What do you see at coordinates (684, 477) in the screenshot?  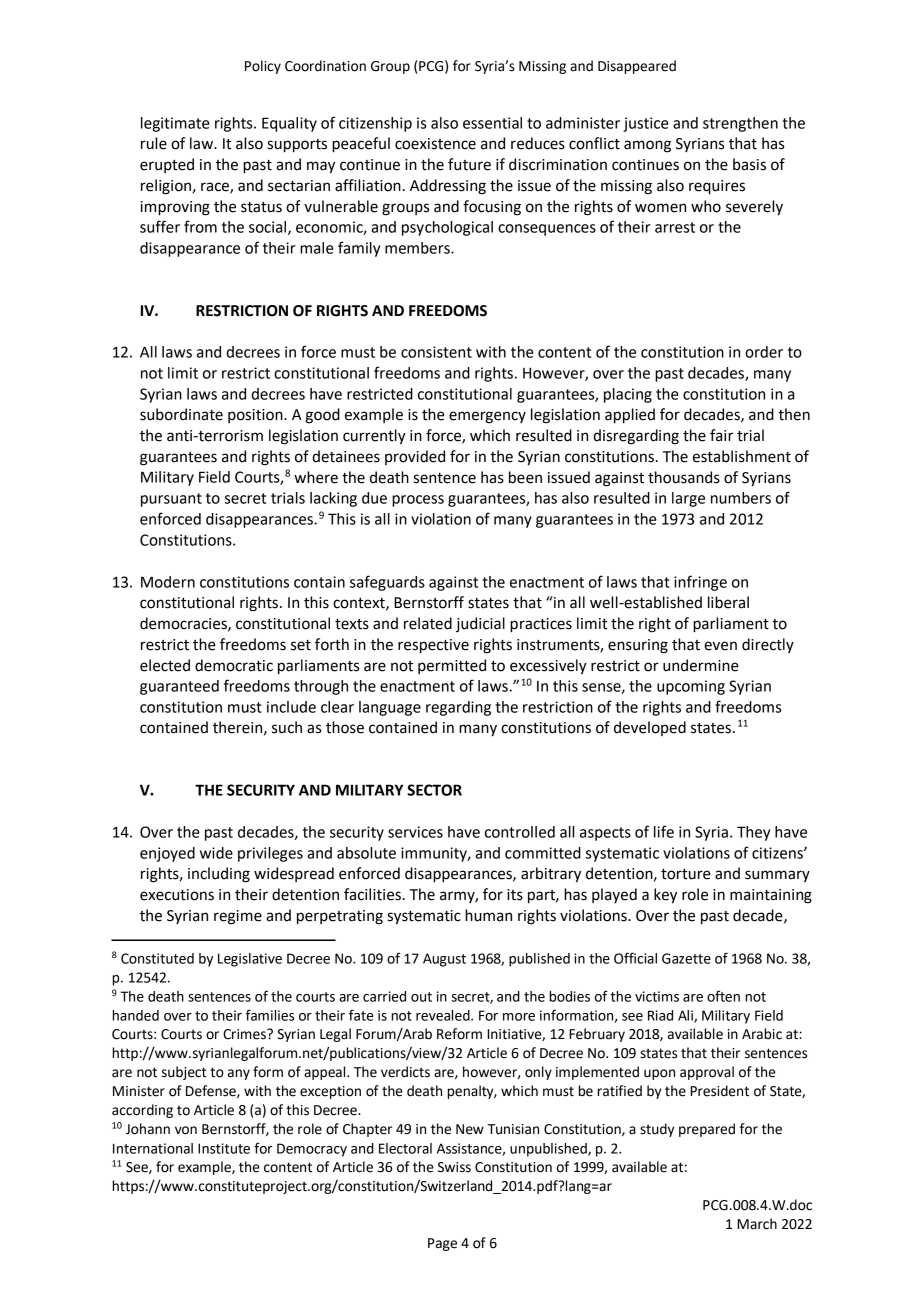 I see `thousands` at bounding box center [684, 477].
